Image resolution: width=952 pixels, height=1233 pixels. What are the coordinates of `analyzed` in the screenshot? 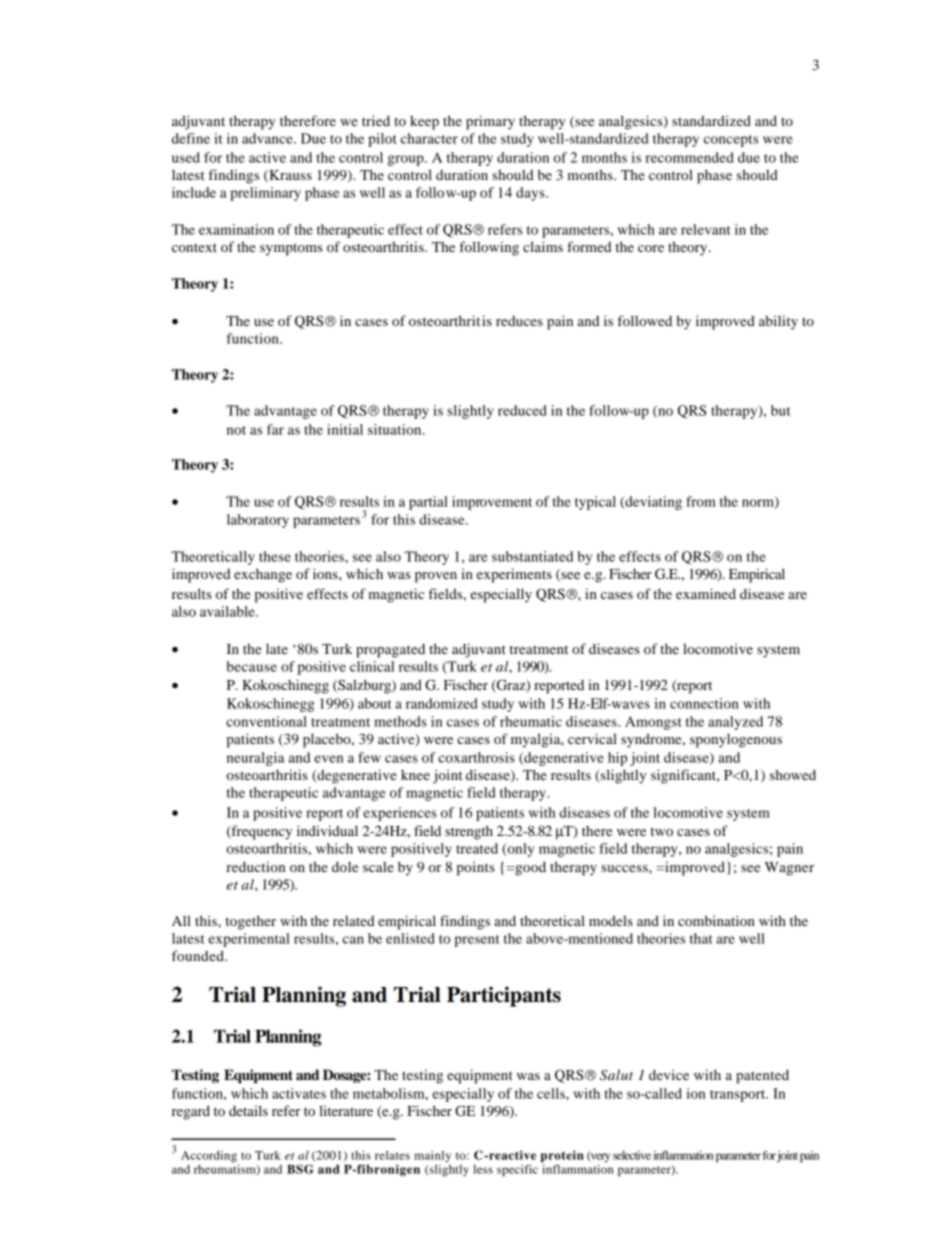 It's located at (735, 723).
